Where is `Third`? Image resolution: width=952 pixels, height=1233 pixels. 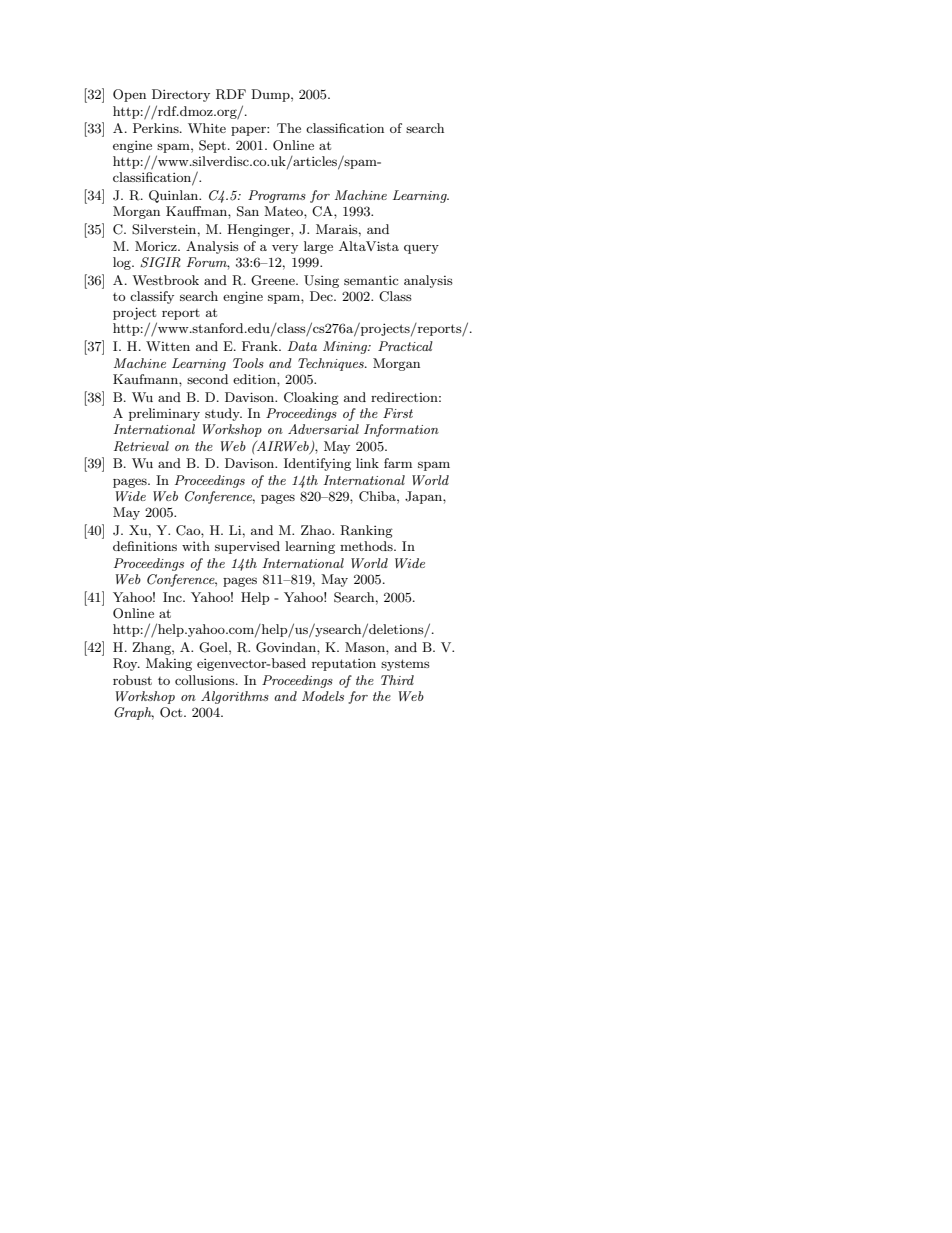 Third is located at coordinates (397, 680).
